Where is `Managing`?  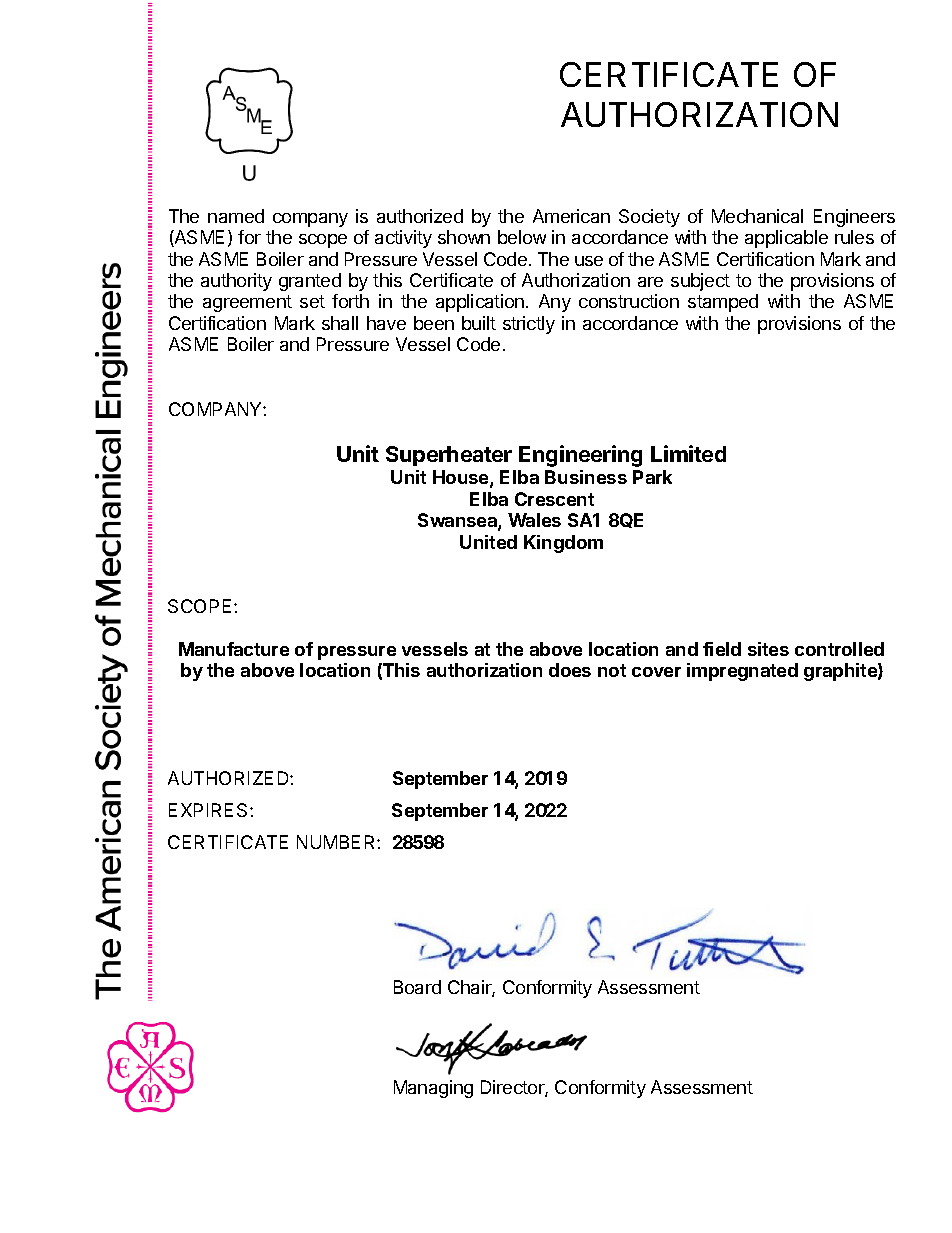
Managing is located at coordinates (433, 1089).
